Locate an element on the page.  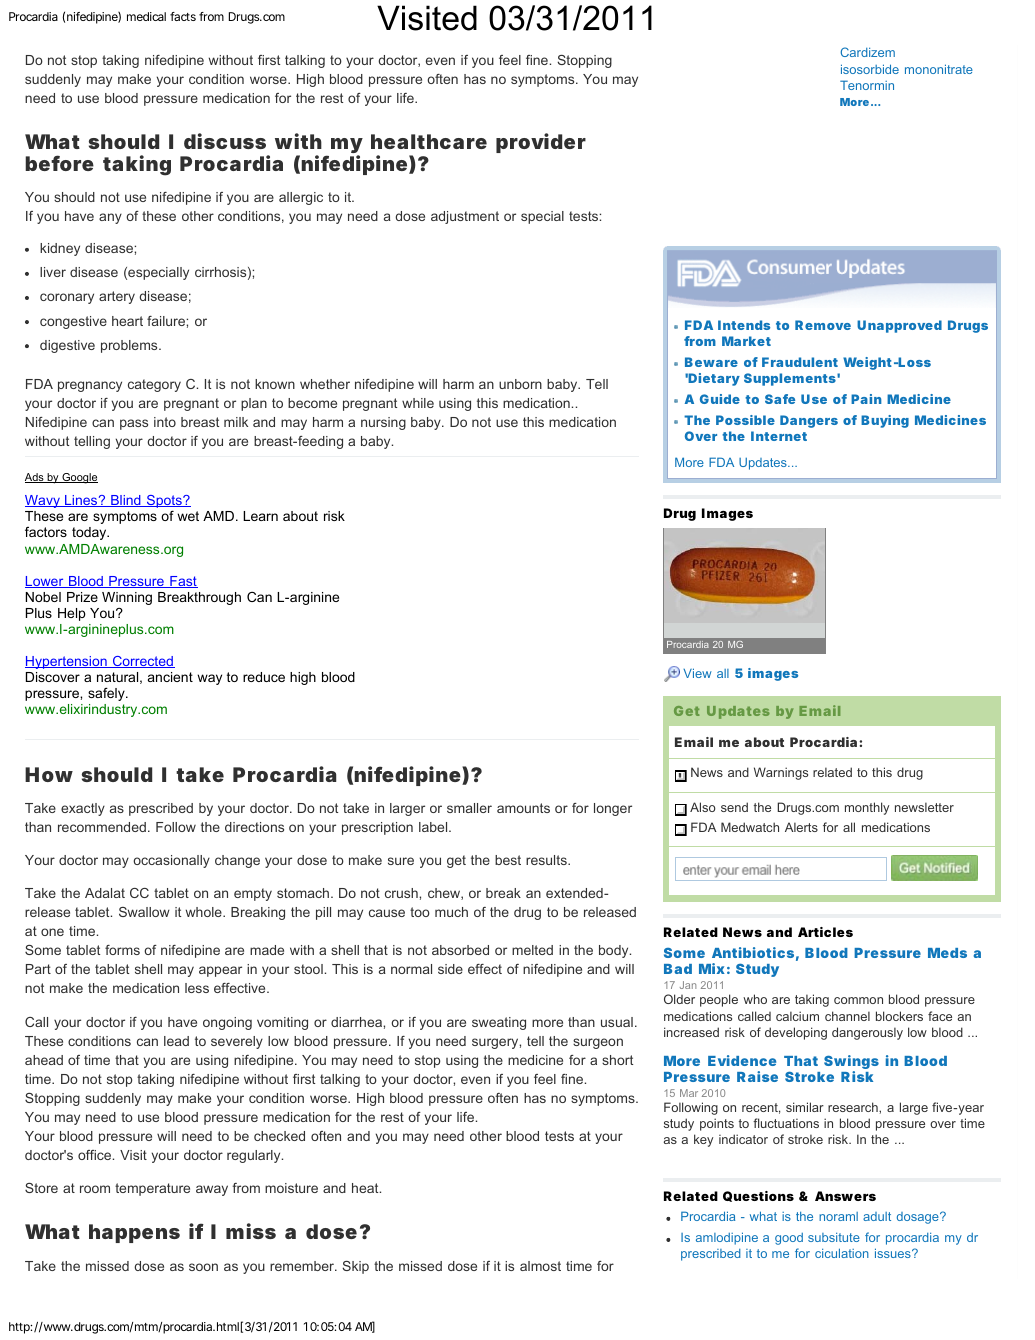
happens is located at coordinates (134, 1233).
